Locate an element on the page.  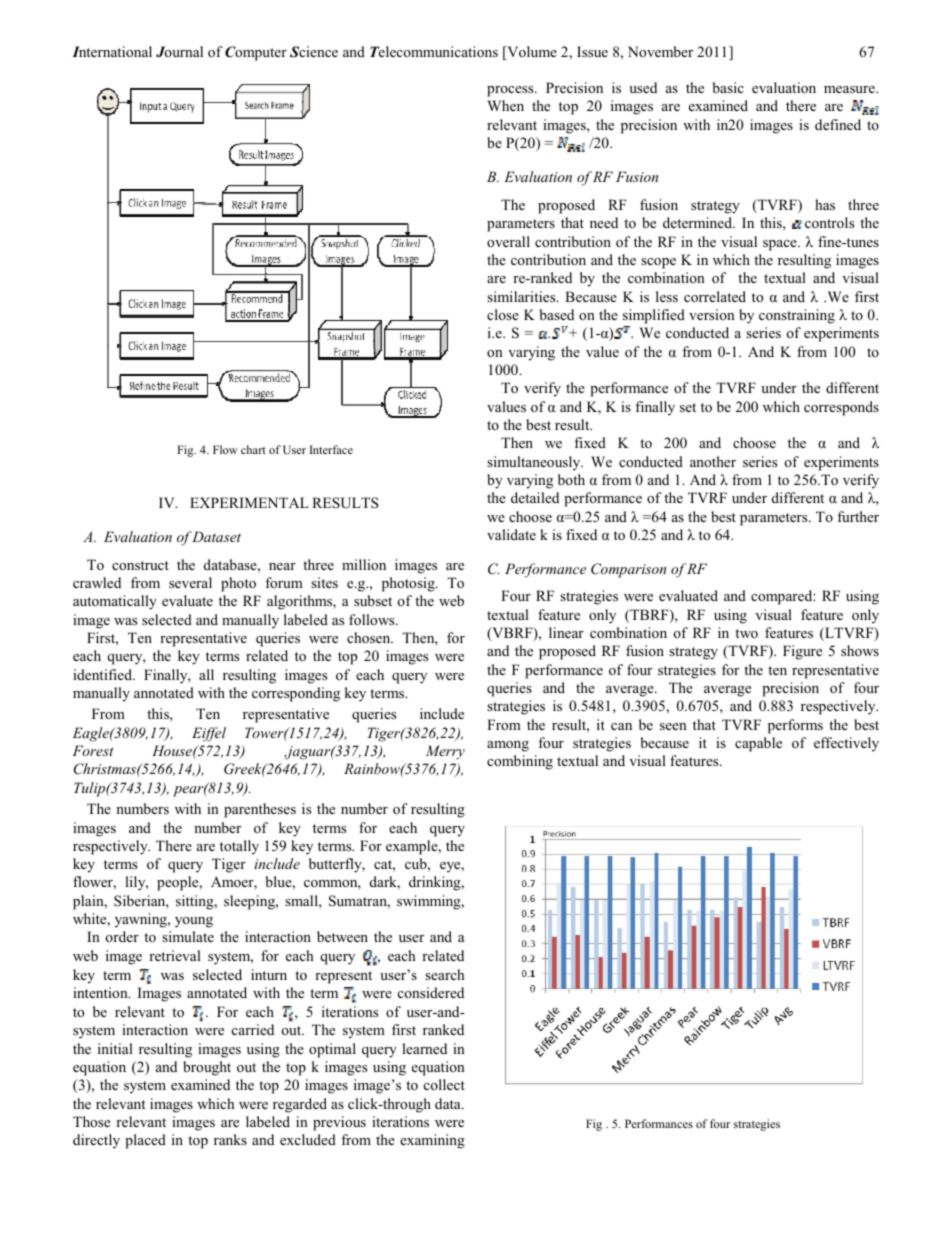
close is located at coordinates (503, 314).
